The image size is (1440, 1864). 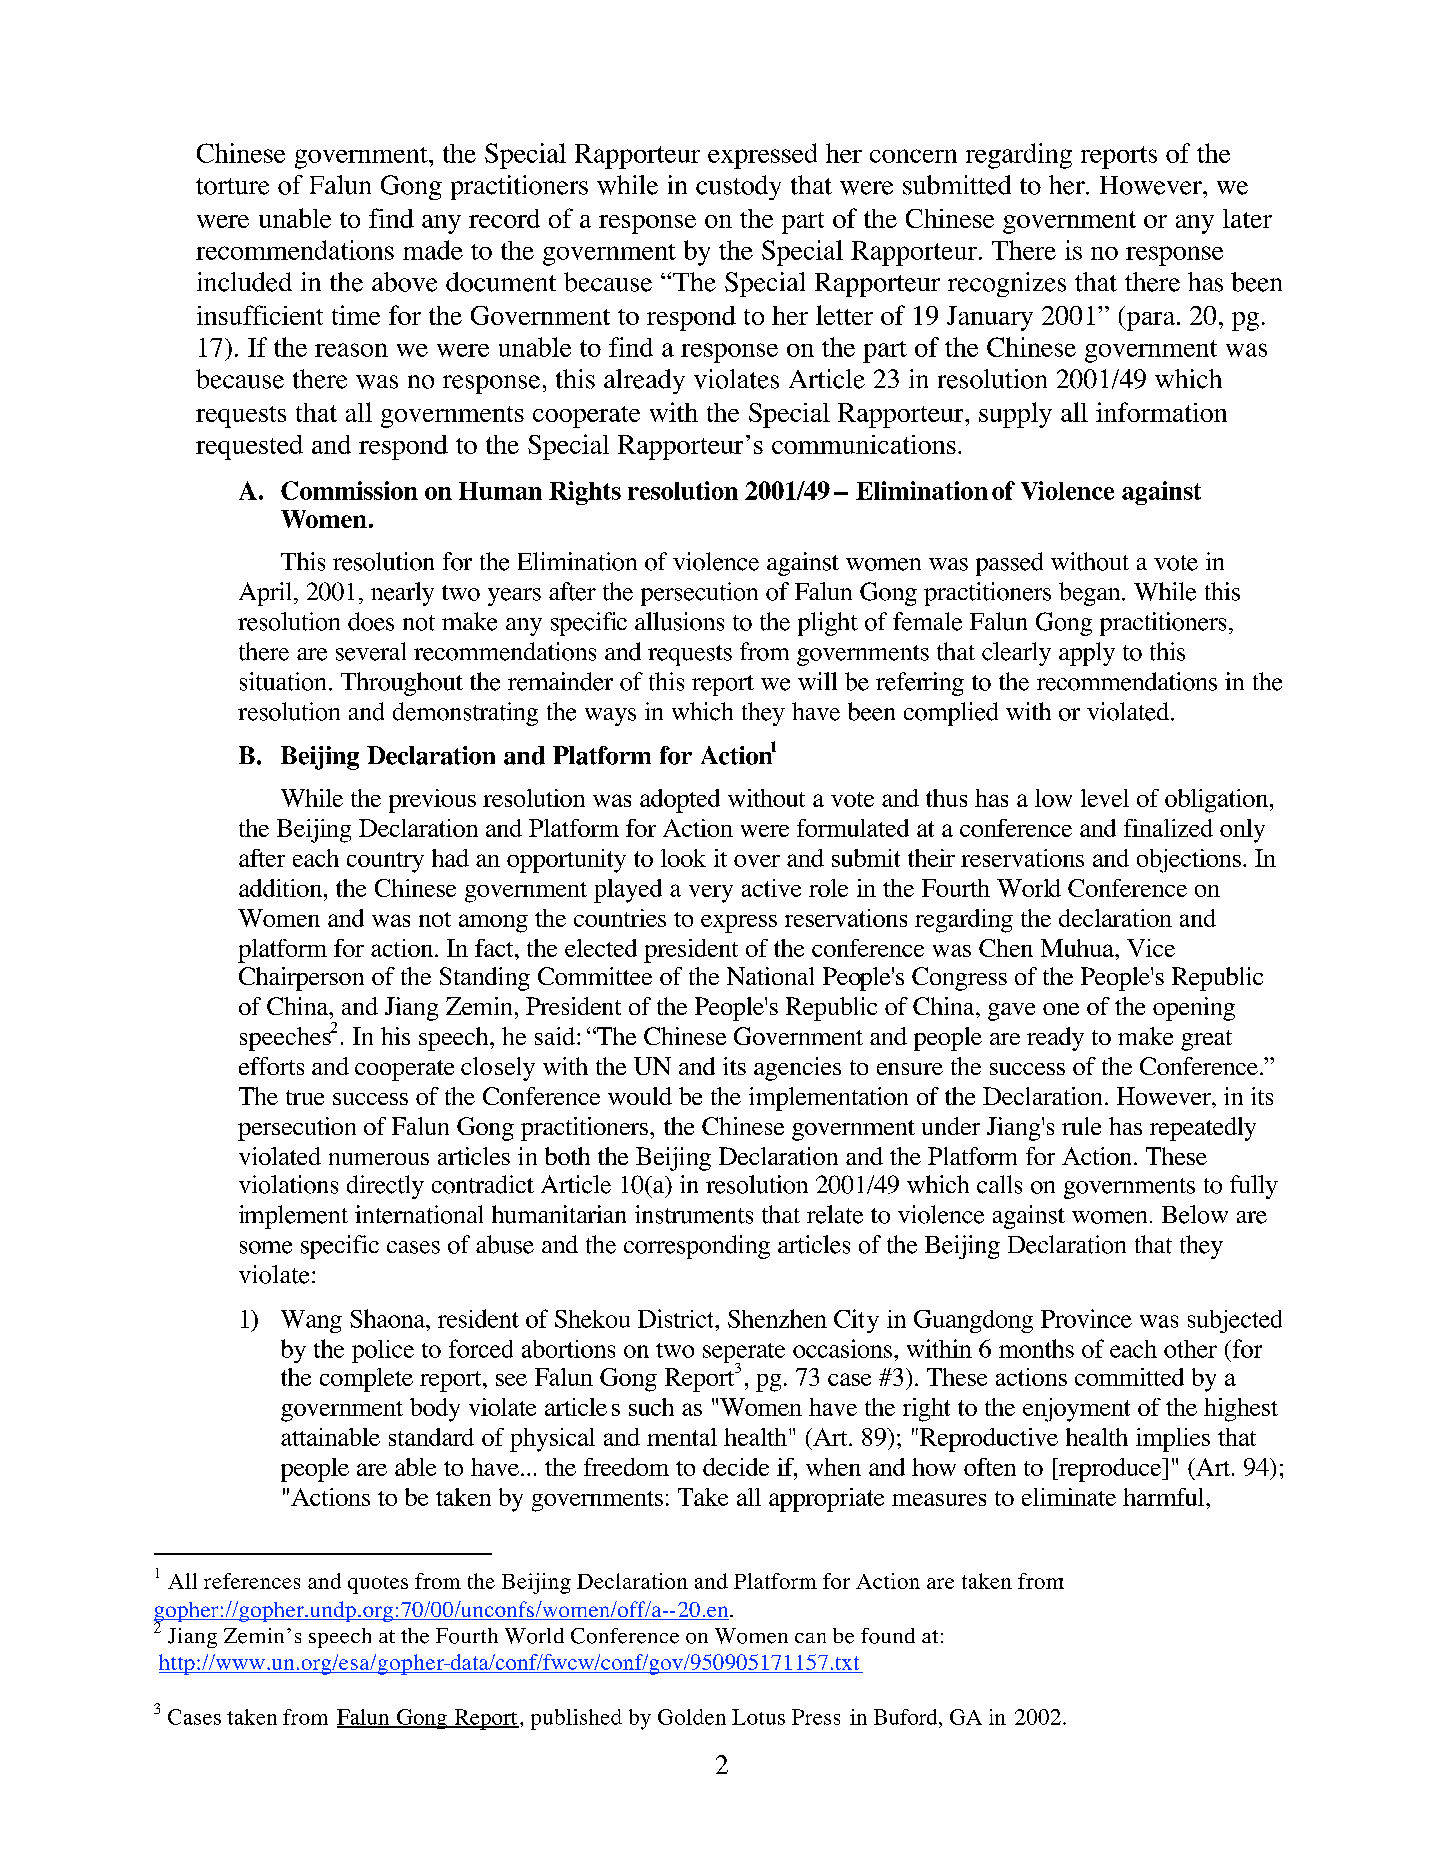 I want to click on quotes, so click(x=378, y=1585).
